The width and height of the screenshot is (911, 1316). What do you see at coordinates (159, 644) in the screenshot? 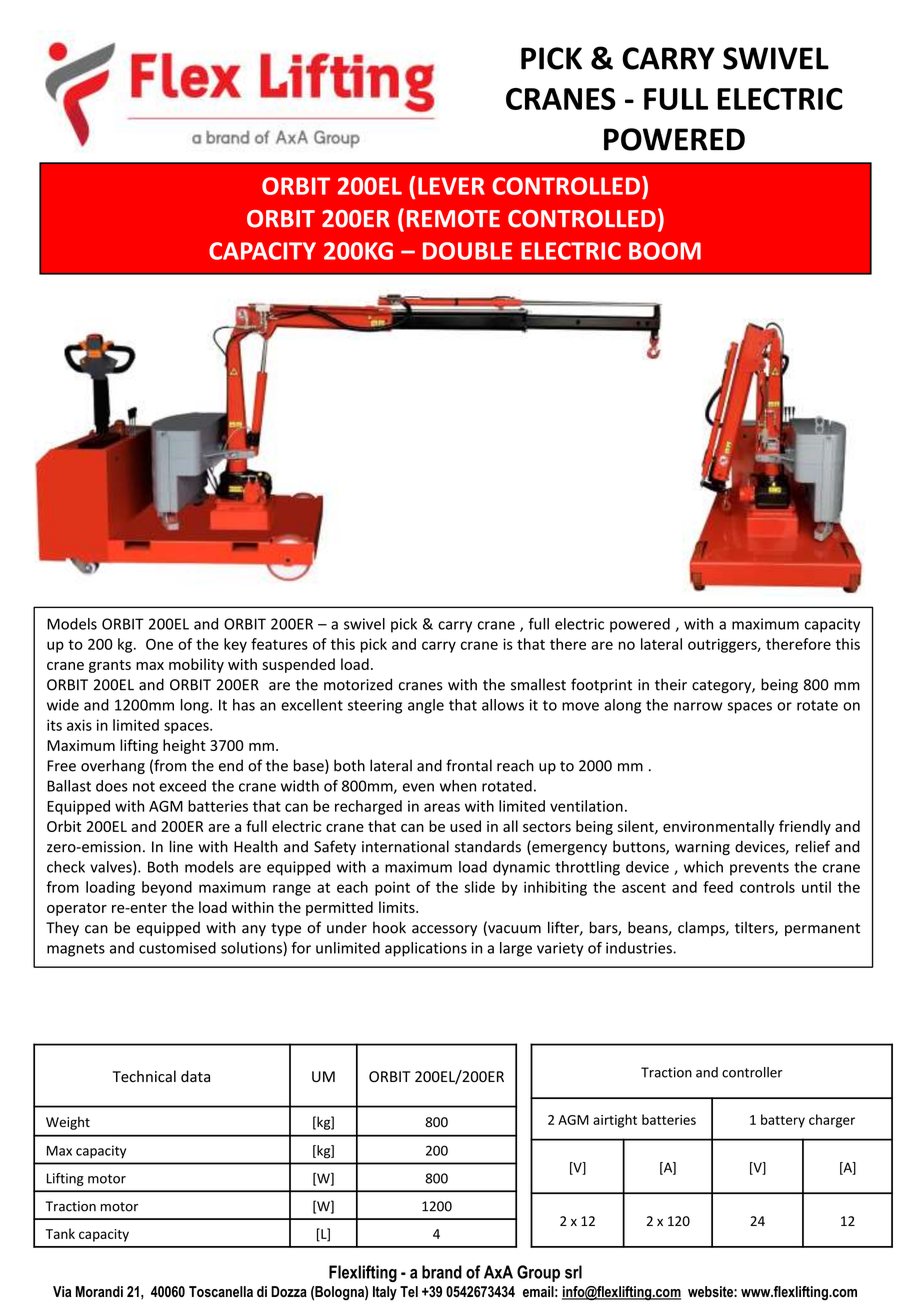
I see `One` at bounding box center [159, 644].
